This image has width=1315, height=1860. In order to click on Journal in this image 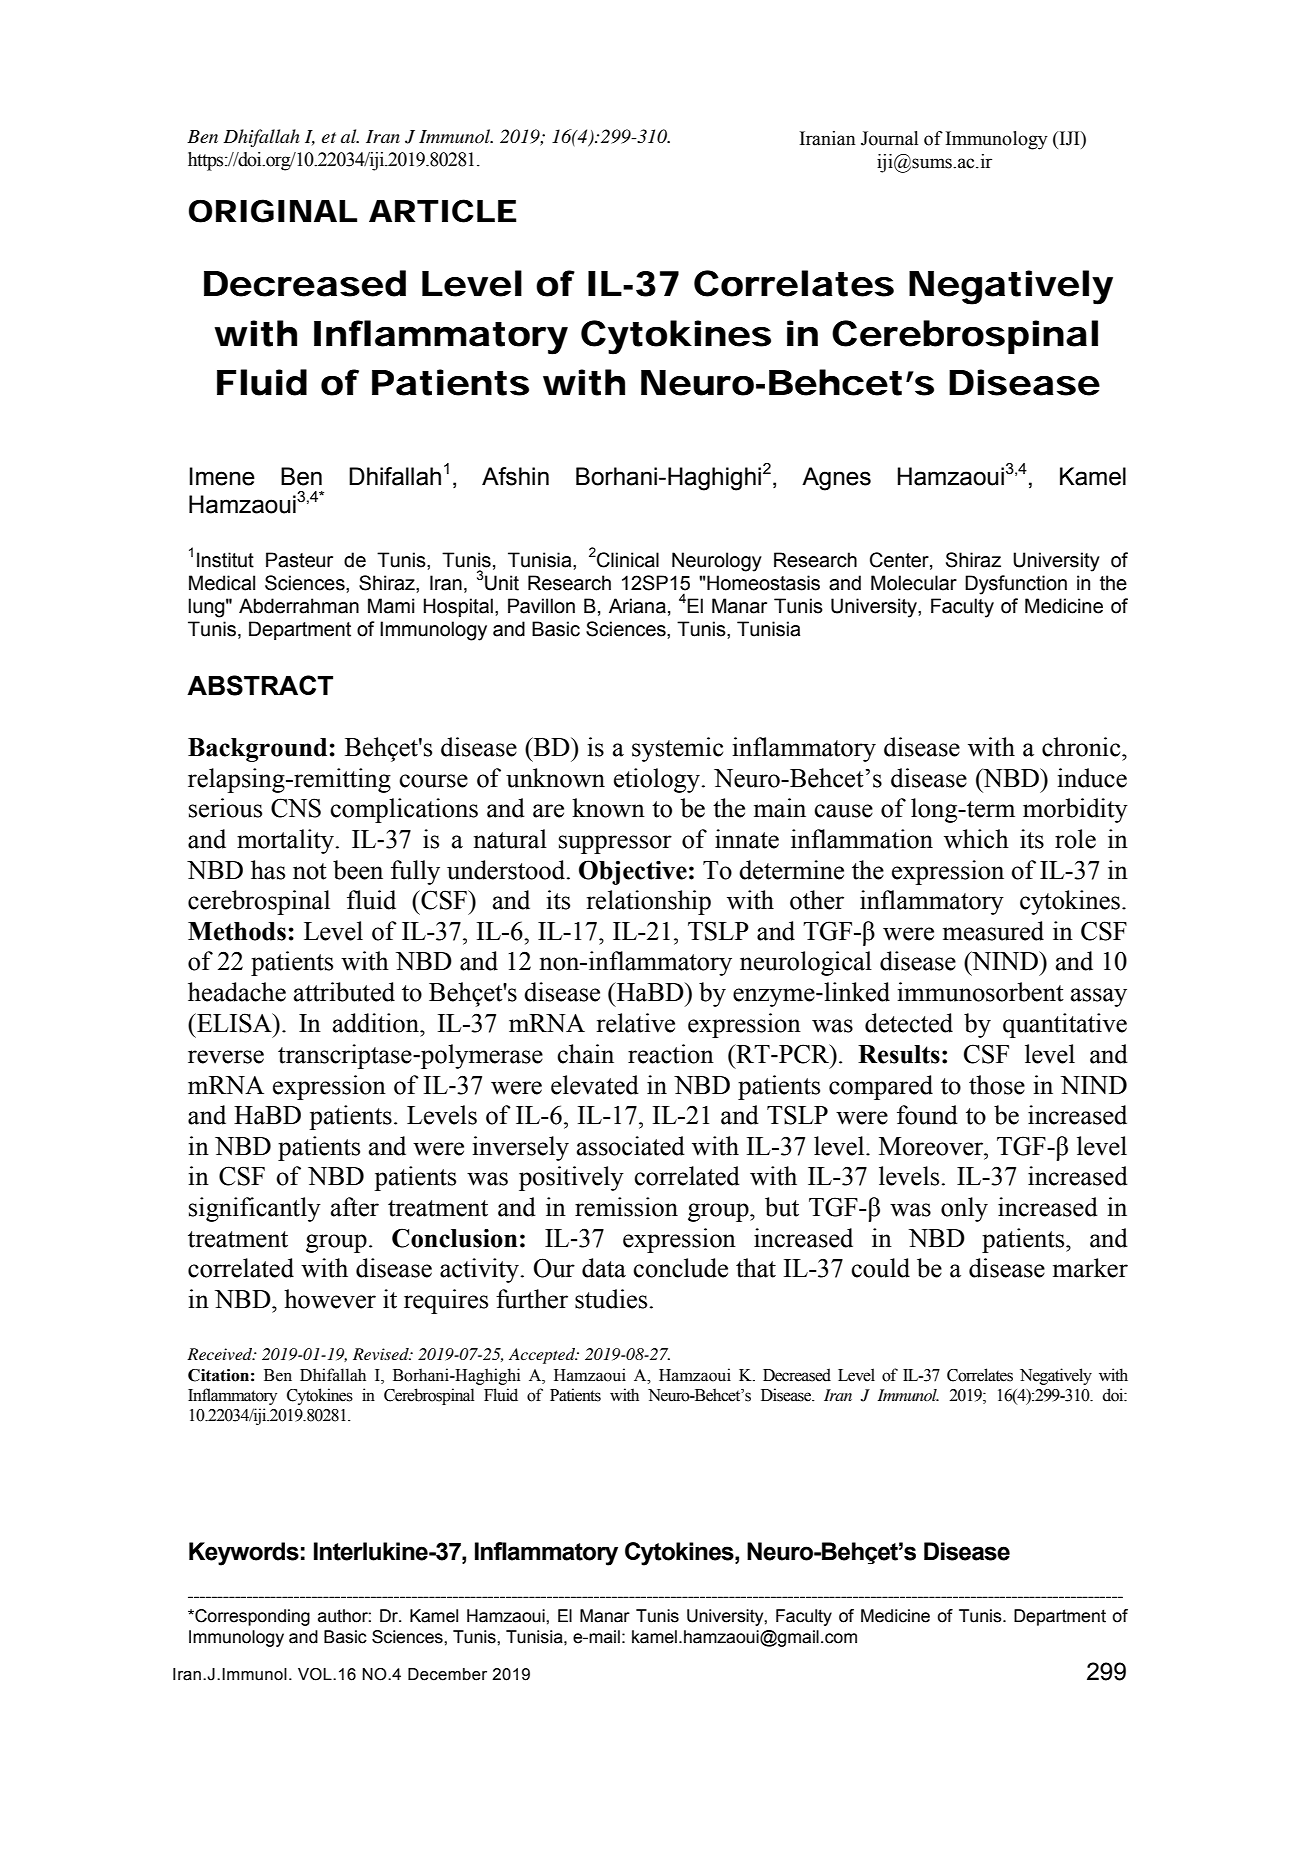, I will do `click(889, 138)`.
